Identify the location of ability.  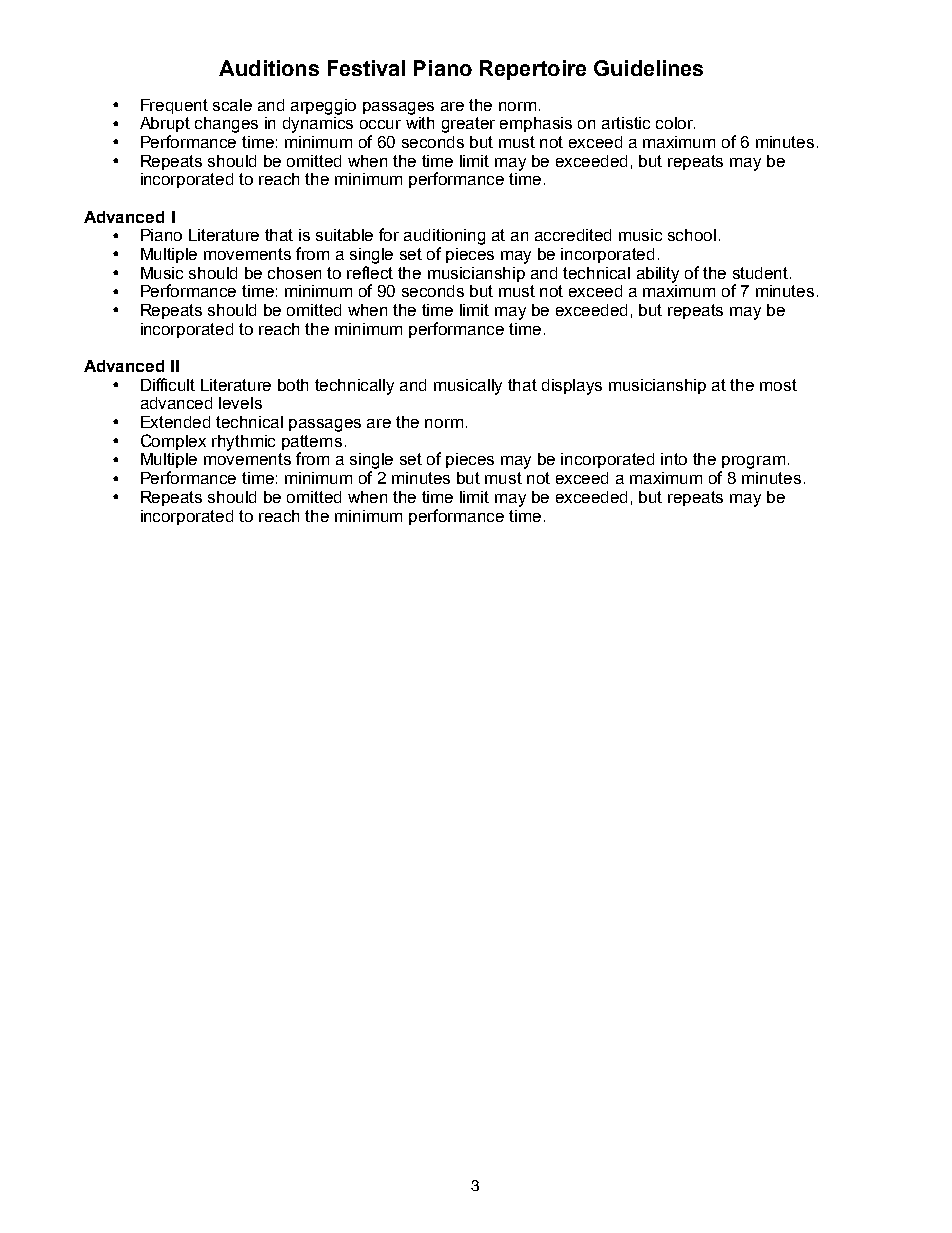
(658, 275).
